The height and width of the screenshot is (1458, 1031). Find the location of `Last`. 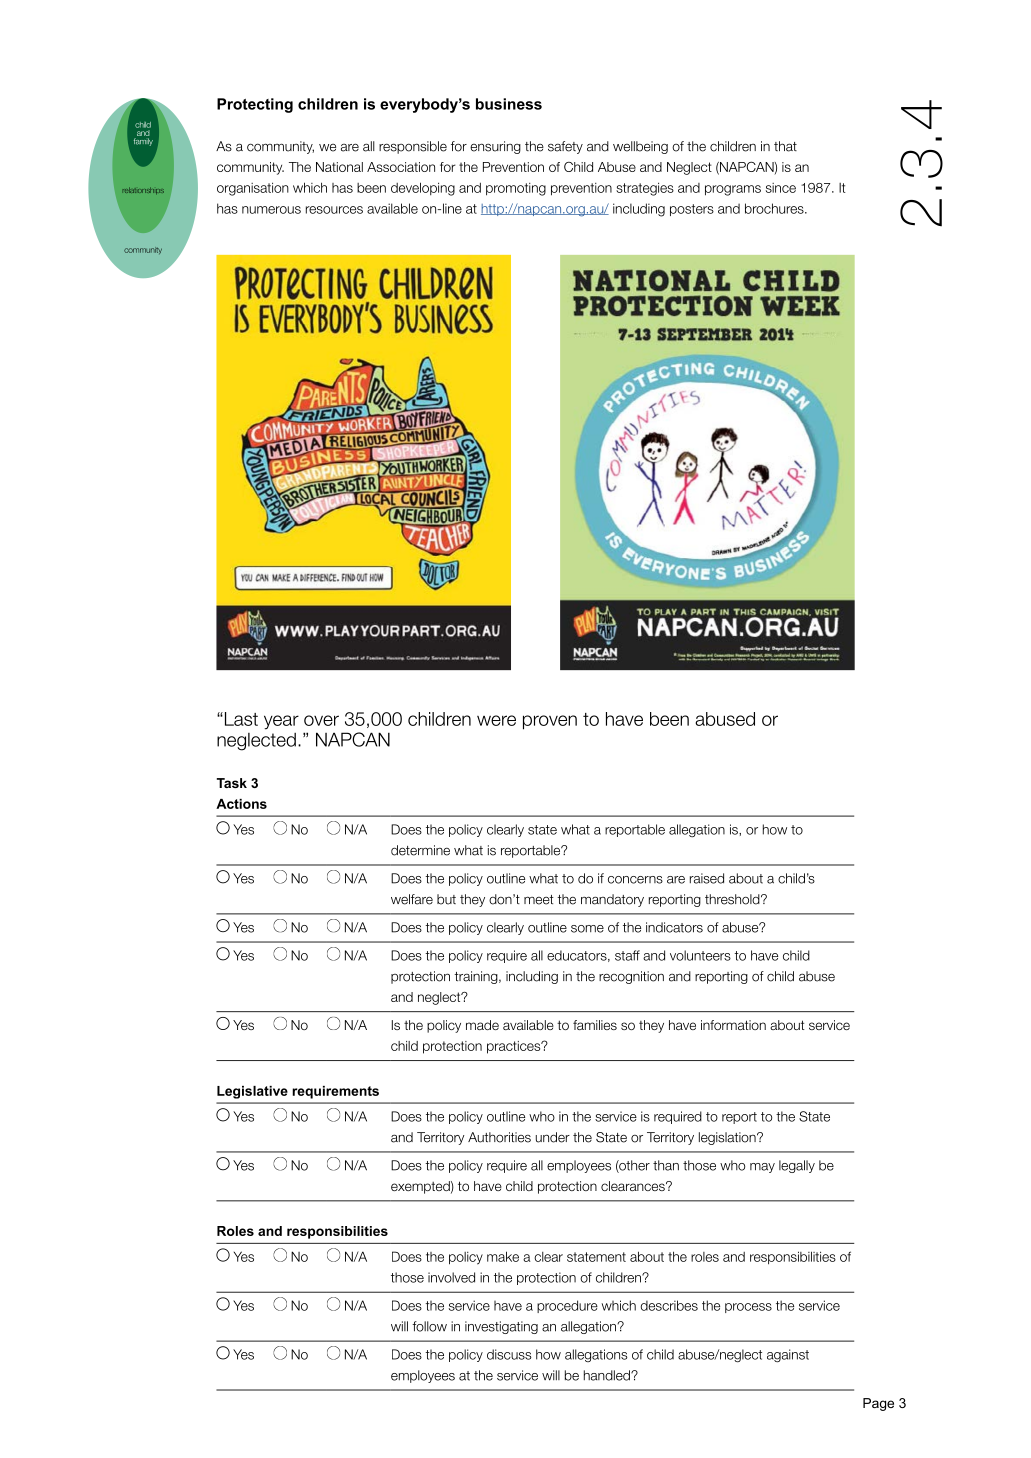

Last is located at coordinates (240, 719).
